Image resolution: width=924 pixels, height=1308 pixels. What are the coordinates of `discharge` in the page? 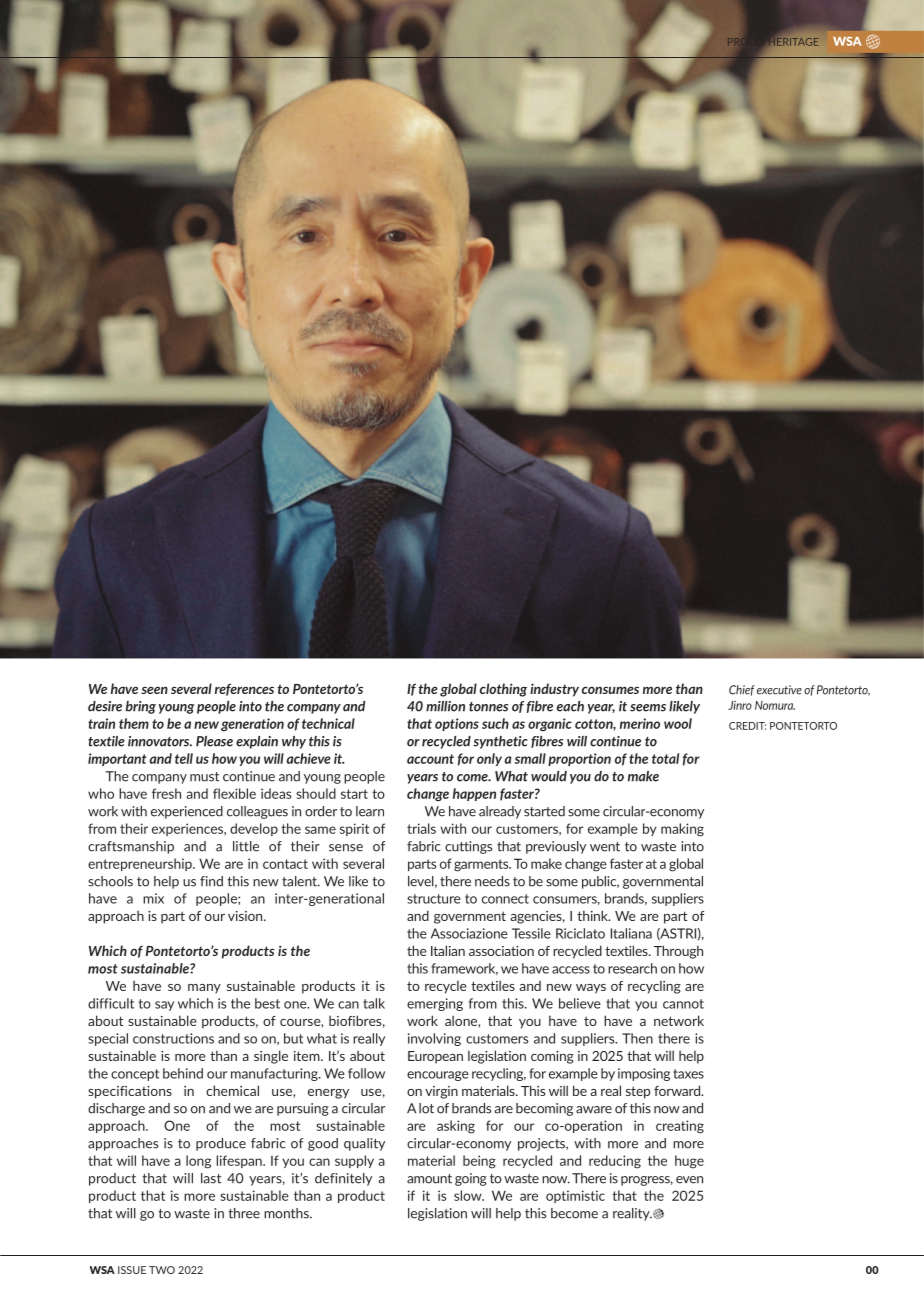 It's located at (116, 1109).
